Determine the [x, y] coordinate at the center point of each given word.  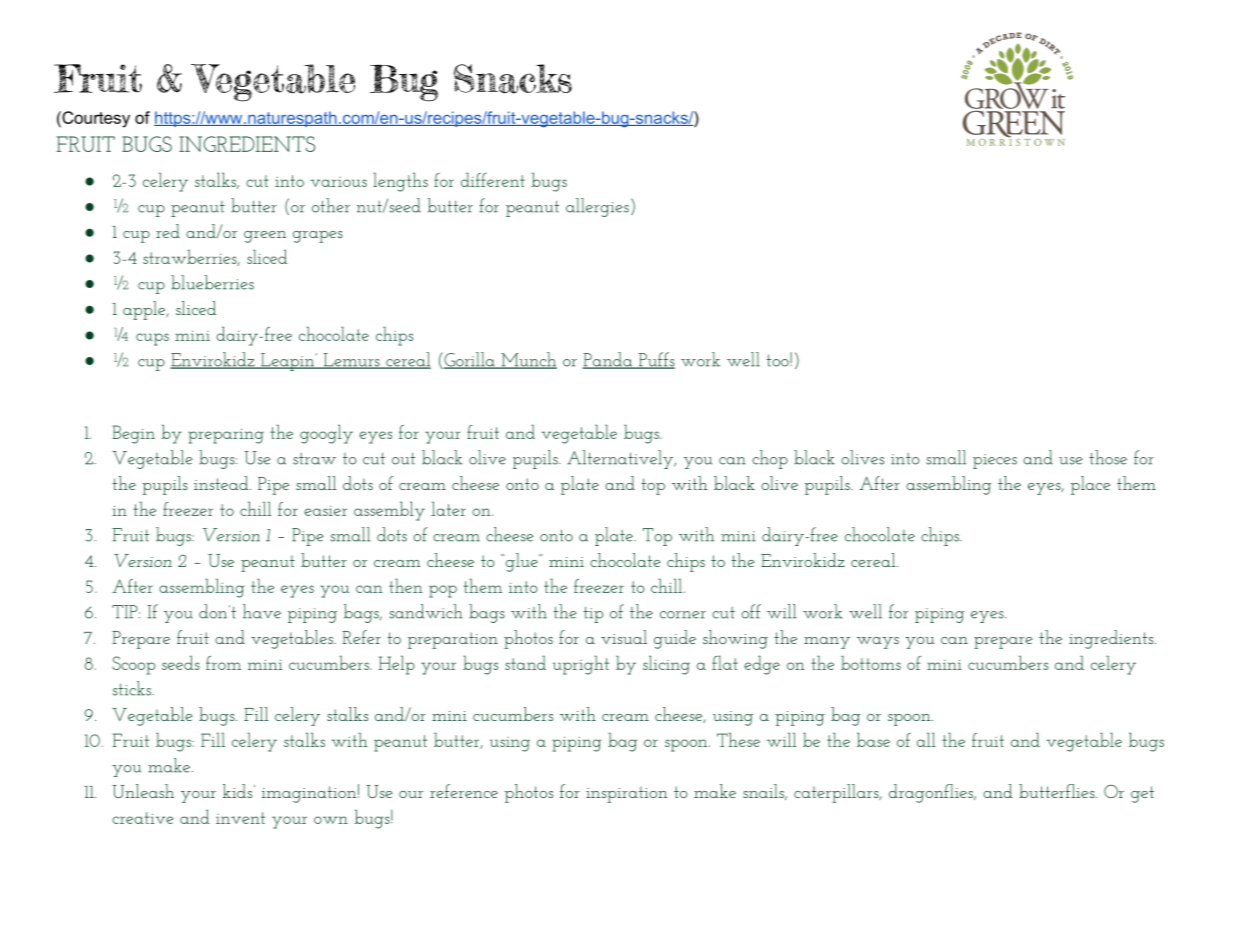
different [493, 179]
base [873, 739]
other [331, 205]
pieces [995, 461]
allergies [597, 207]
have [262, 611]
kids [239, 791]
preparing [226, 436]
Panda [608, 360]
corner [683, 615]
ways [878, 643]
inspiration [626, 794]
